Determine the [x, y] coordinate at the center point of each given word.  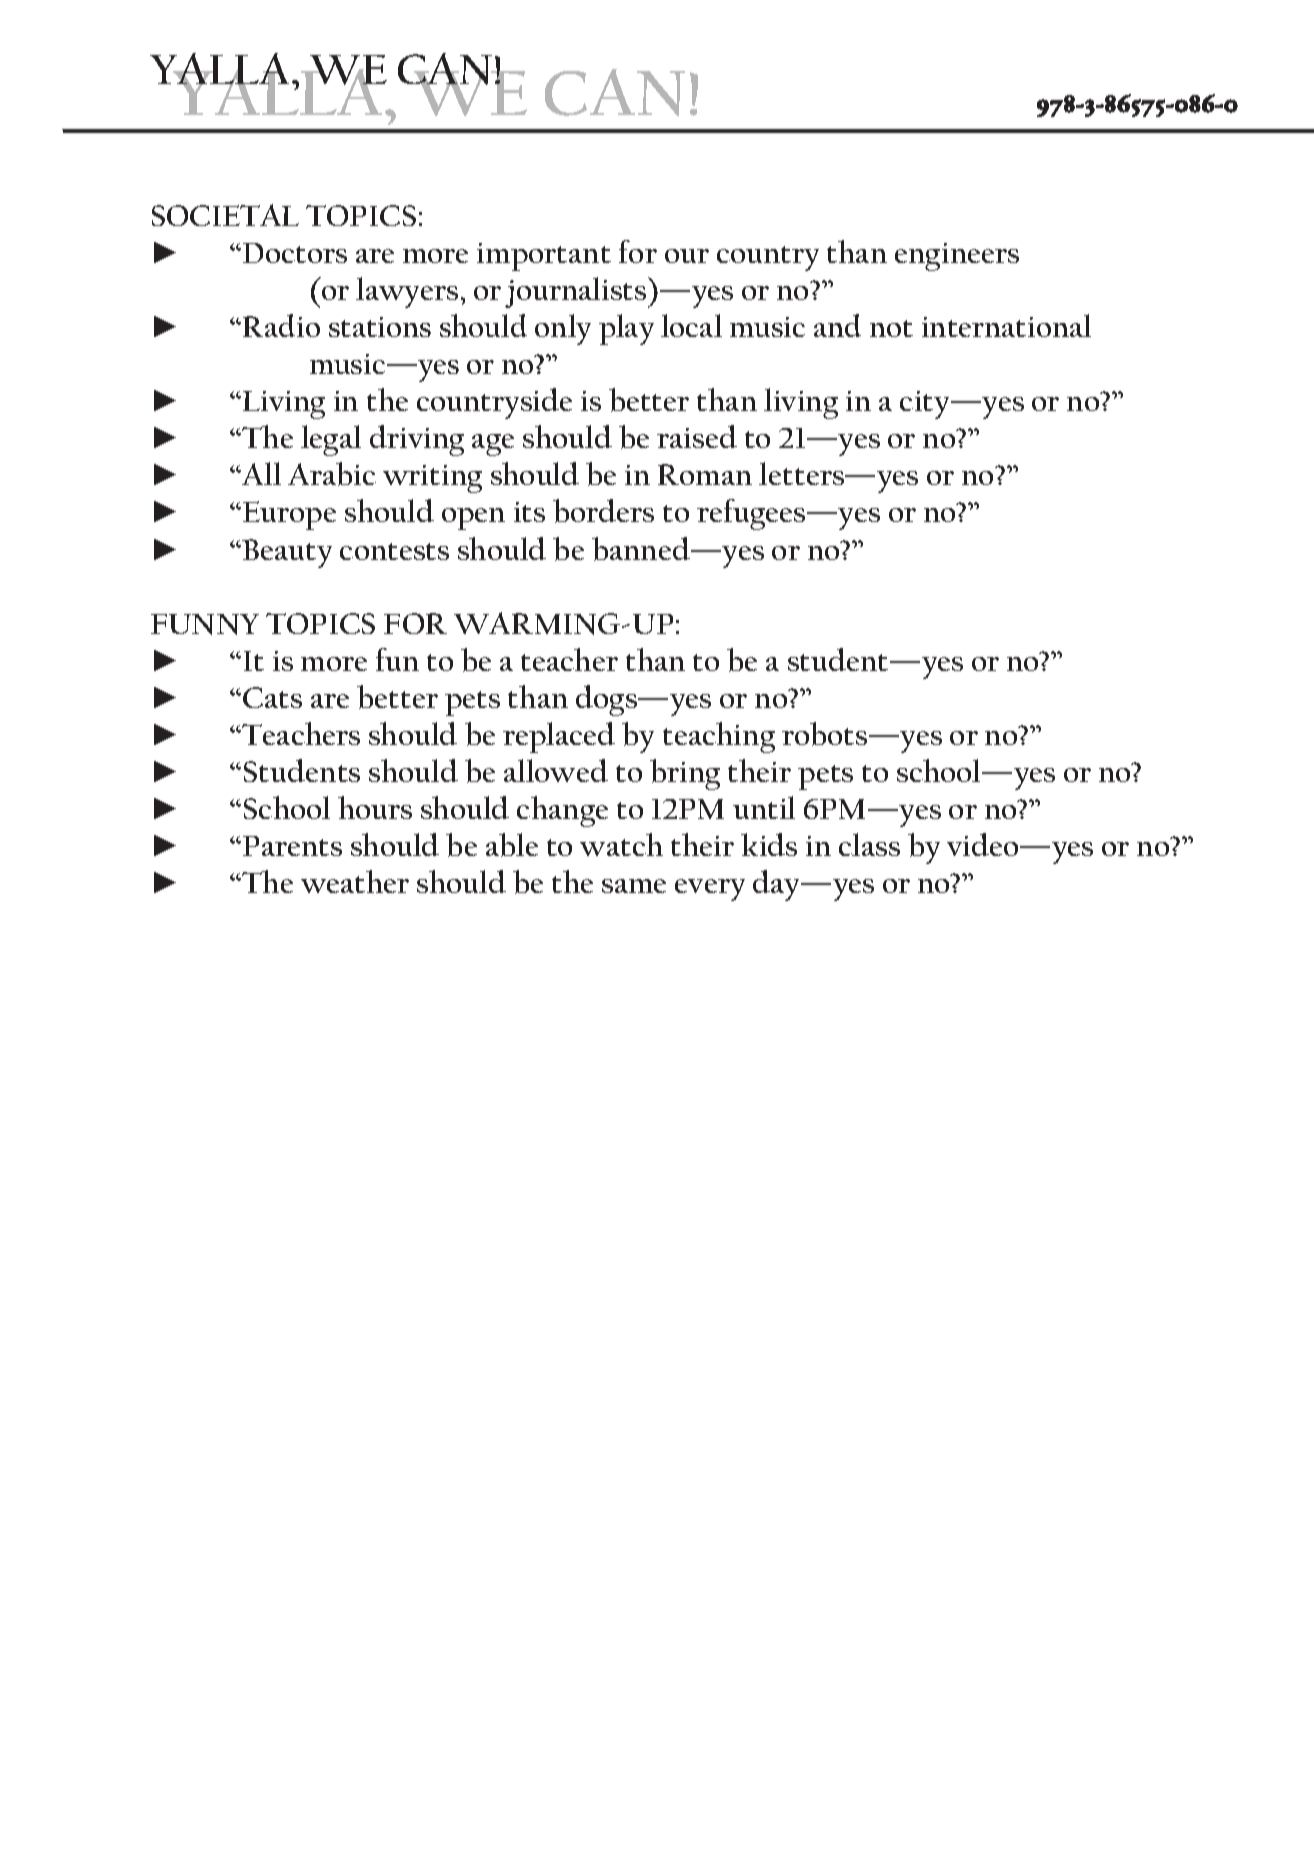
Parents [292, 846]
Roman [705, 474]
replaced [559, 737]
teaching [719, 737]
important [544, 257]
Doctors [295, 253]
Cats [272, 697]
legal [331, 440]
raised [697, 436]
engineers [957, 257]
